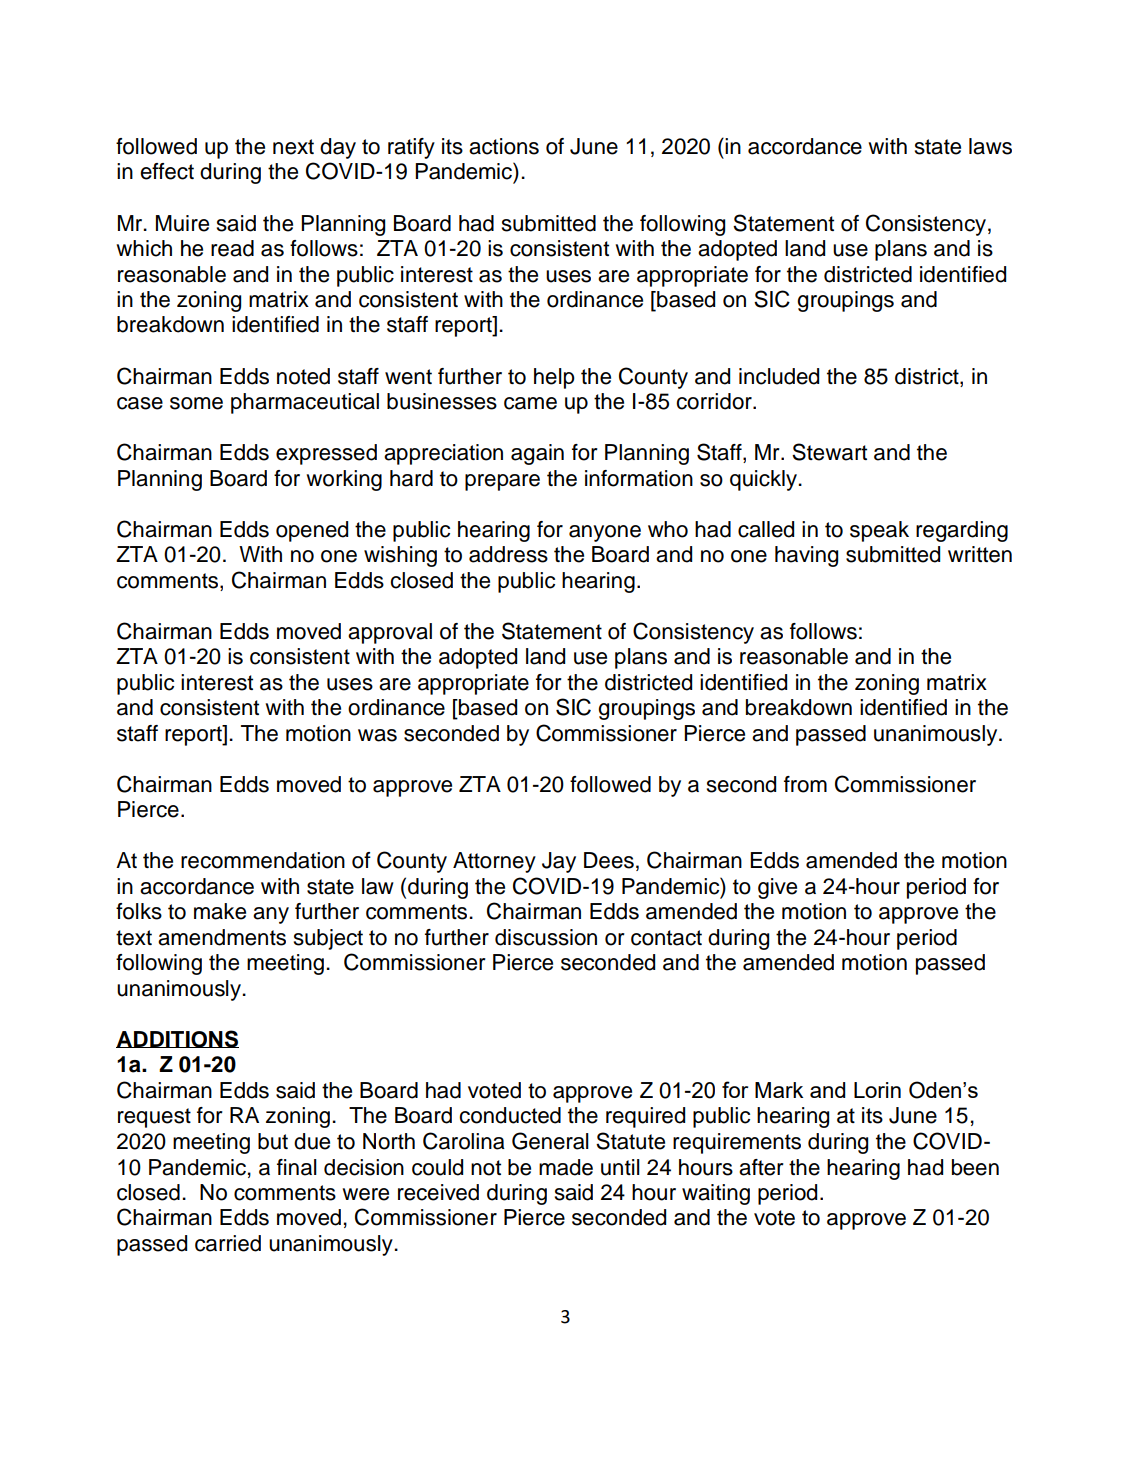  I want to click on laws, so click(990, 146).
